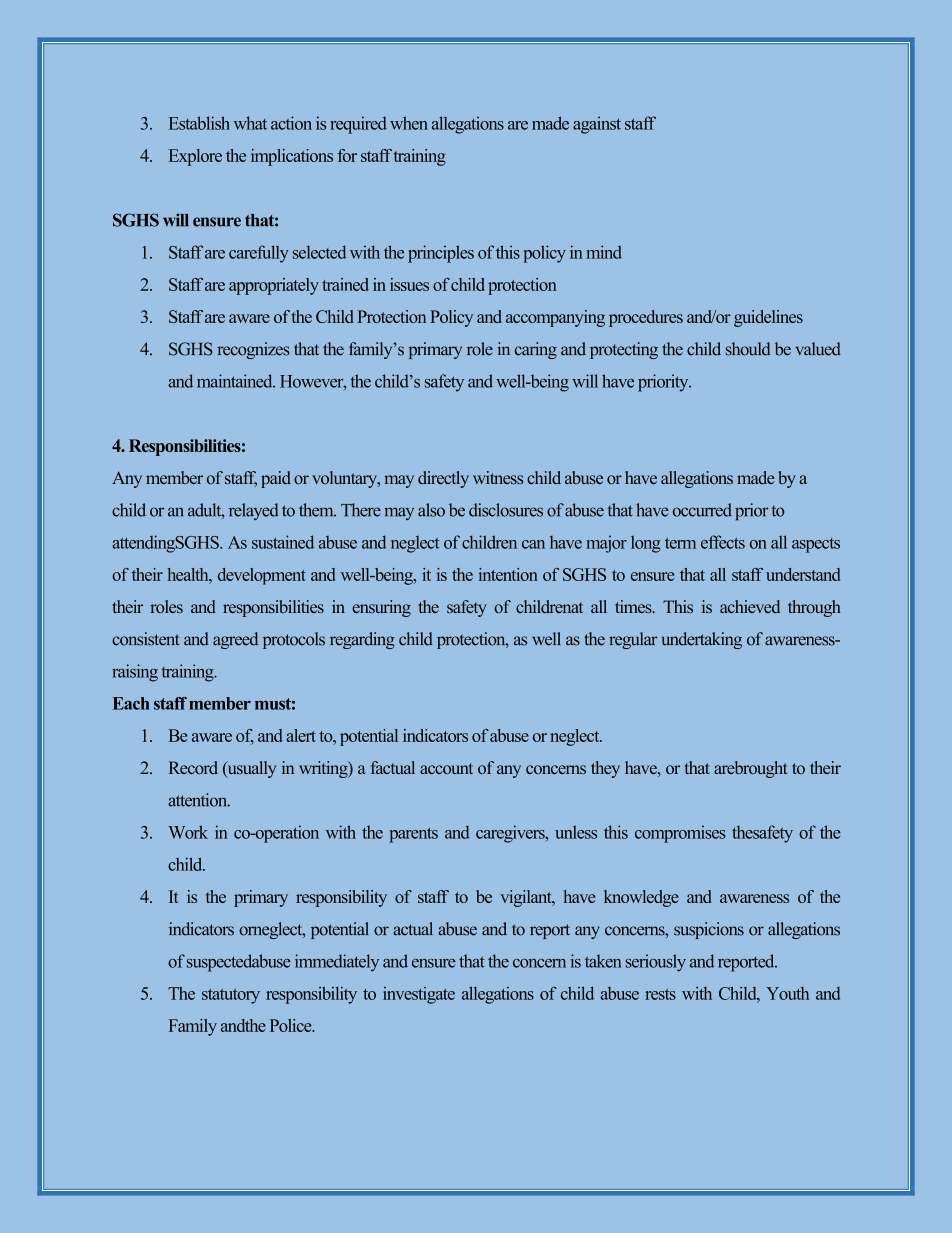 The height and width of the screenshot is (1233, 952). What do you see at coordinates (597, 125) in the screenshot?
I see `against` at bounding box center [597, 125].
